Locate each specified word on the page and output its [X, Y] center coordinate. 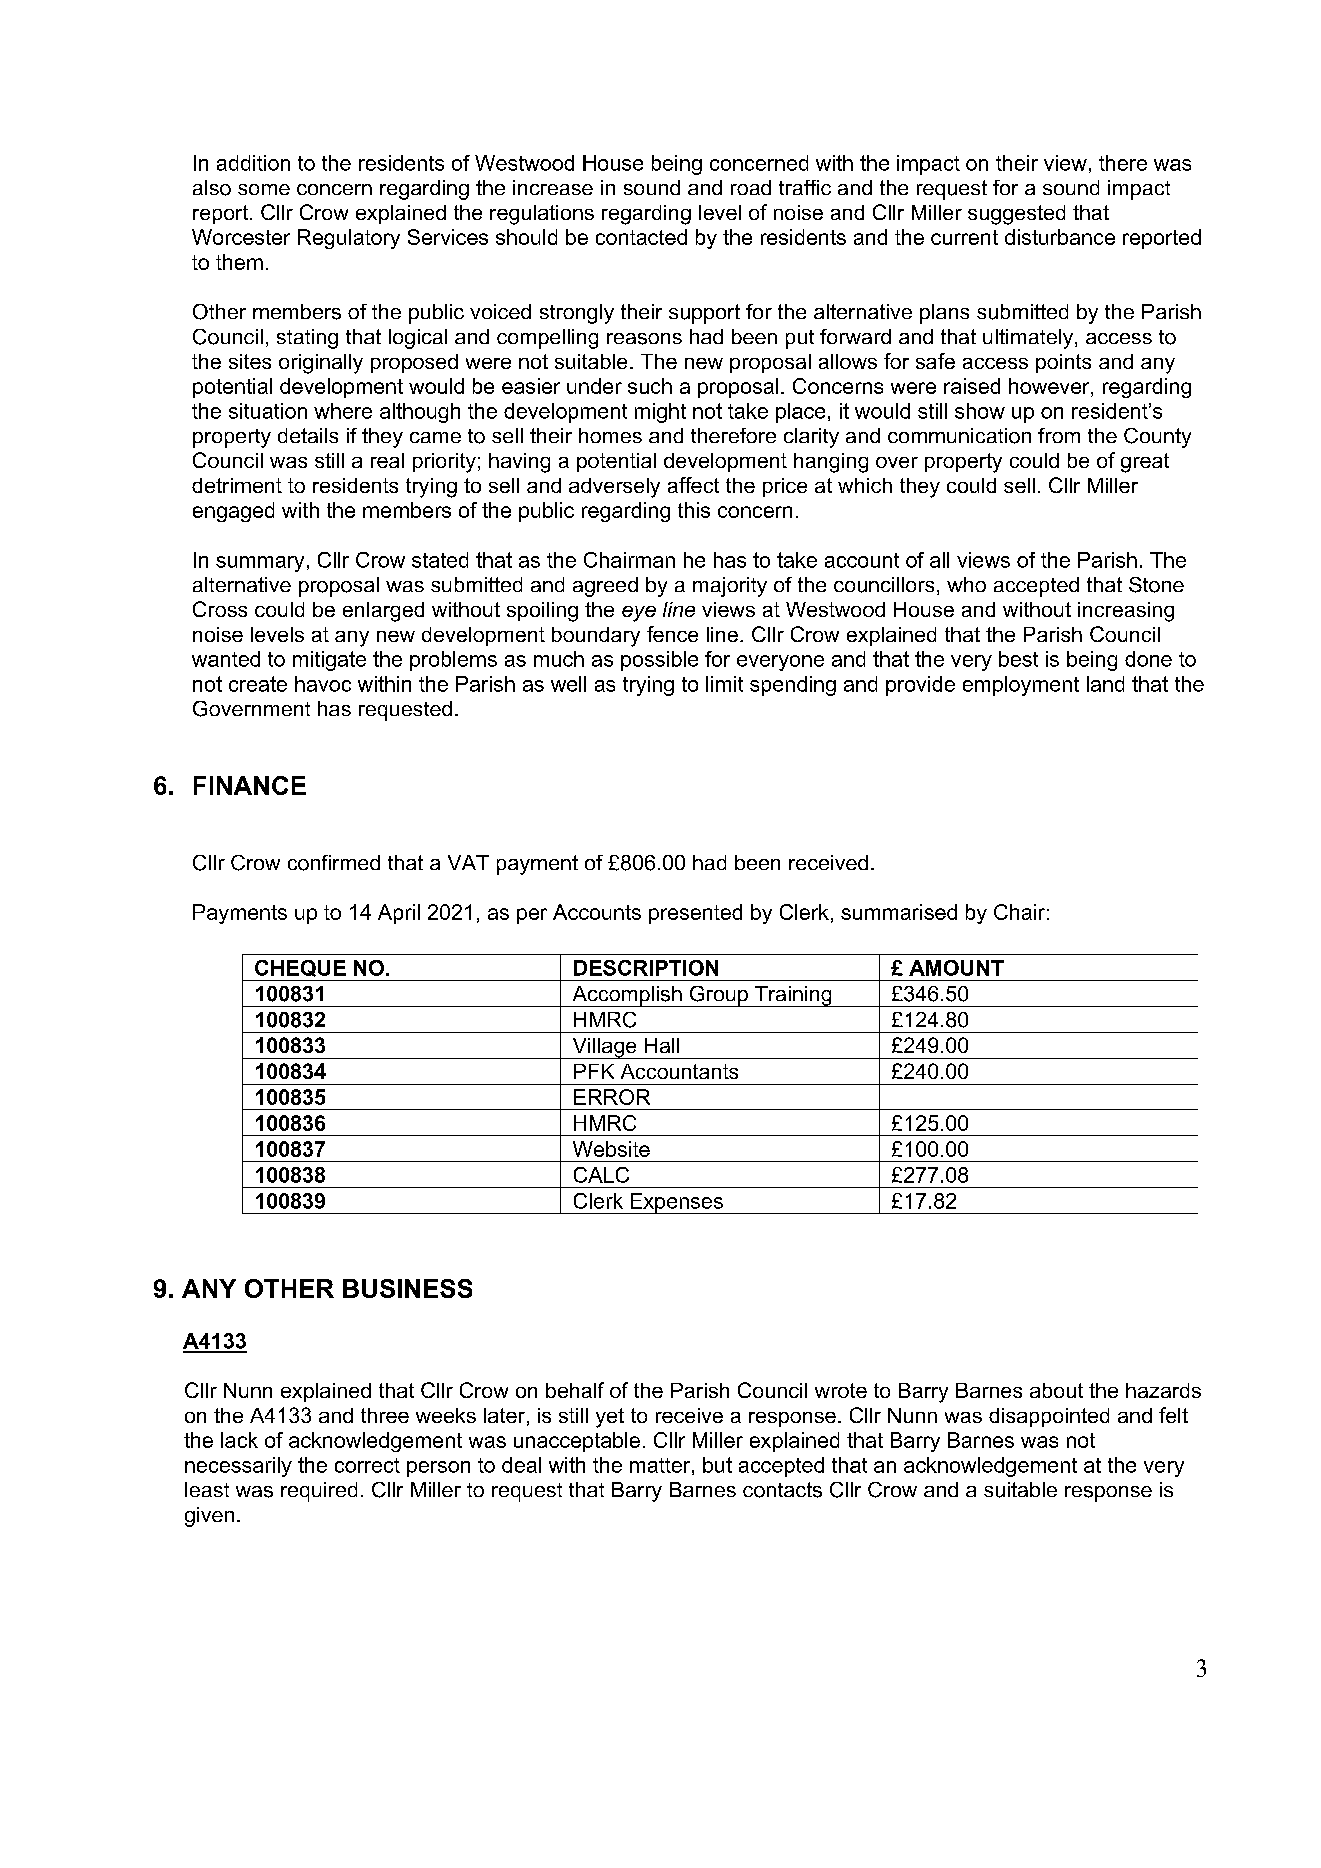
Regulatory [349, 239]
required [319, 1492]
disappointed [1049, 1417]
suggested [1016, 215]
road [751, 187]
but [717, 1465]
